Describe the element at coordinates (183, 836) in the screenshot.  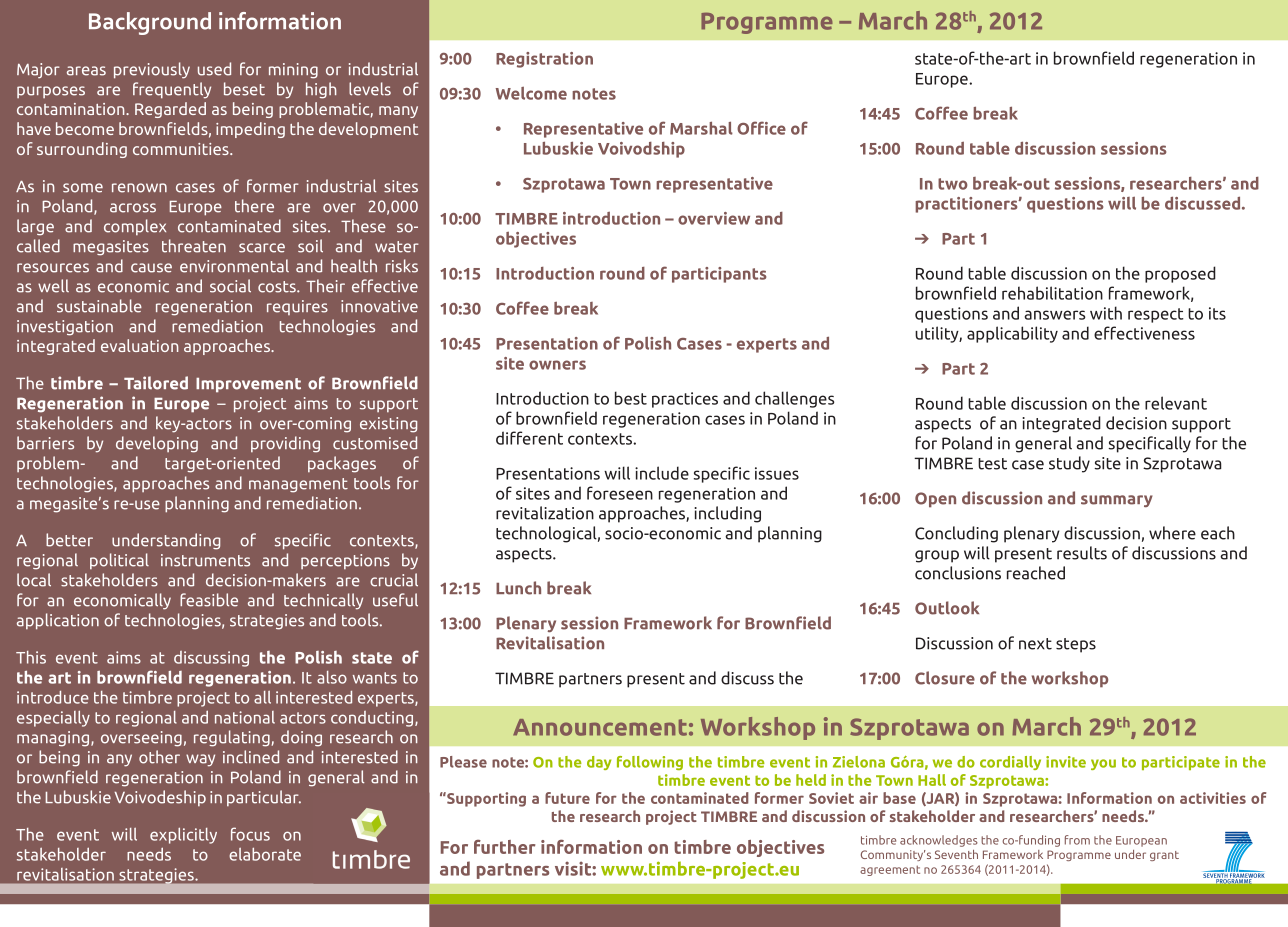
I see `explicitly` at that location.
